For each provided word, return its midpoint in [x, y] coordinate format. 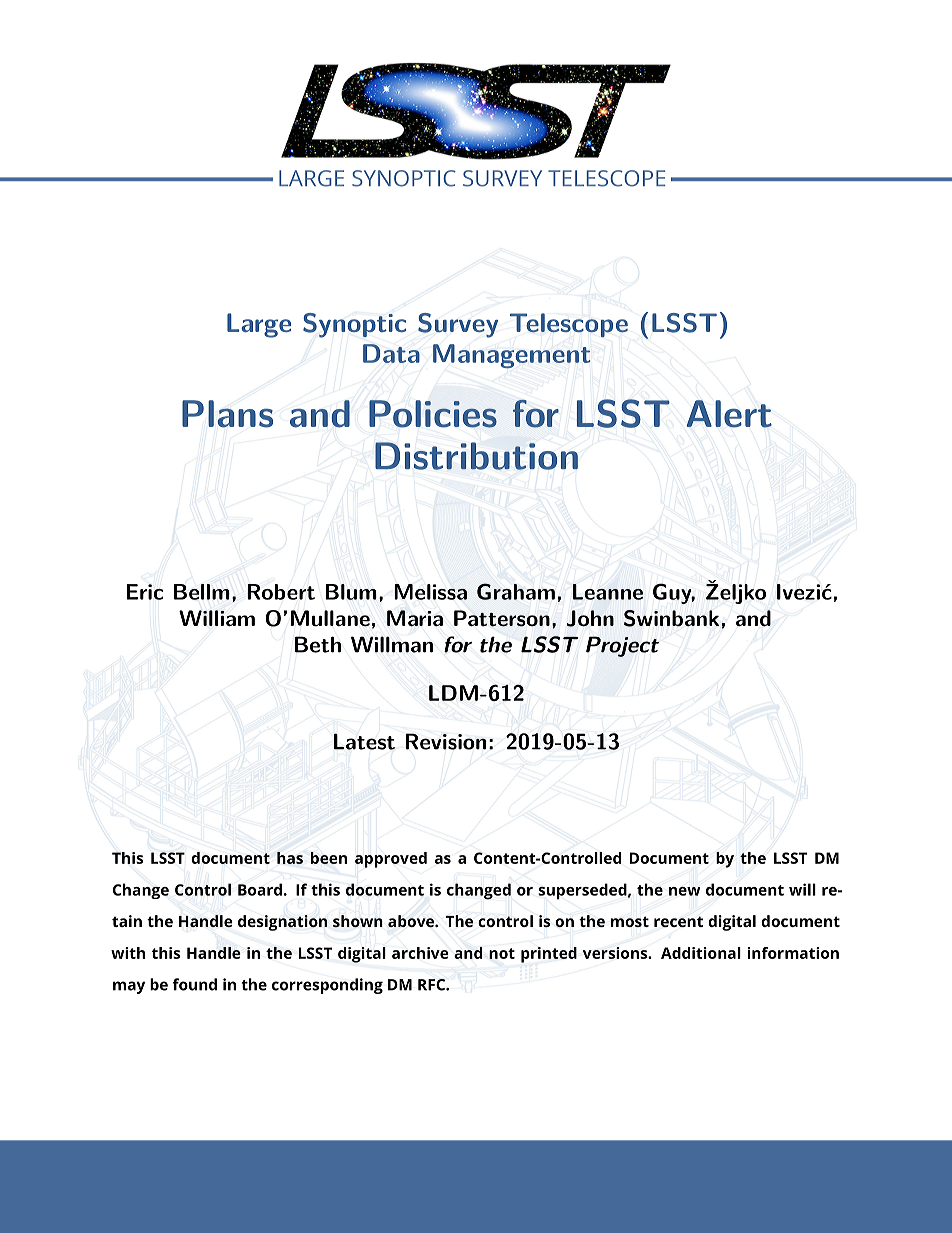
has [290, 858]
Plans [227, 414]
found [195, 984]
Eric [144, 592]
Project [622, 646]
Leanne [608, 592]
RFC [432, 985]
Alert [729, 414]
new [685, 891]
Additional [701, 953]
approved [391, 860]
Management [512, 356]
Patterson [502, 618]
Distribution [476, 456]
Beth [318, 644]
